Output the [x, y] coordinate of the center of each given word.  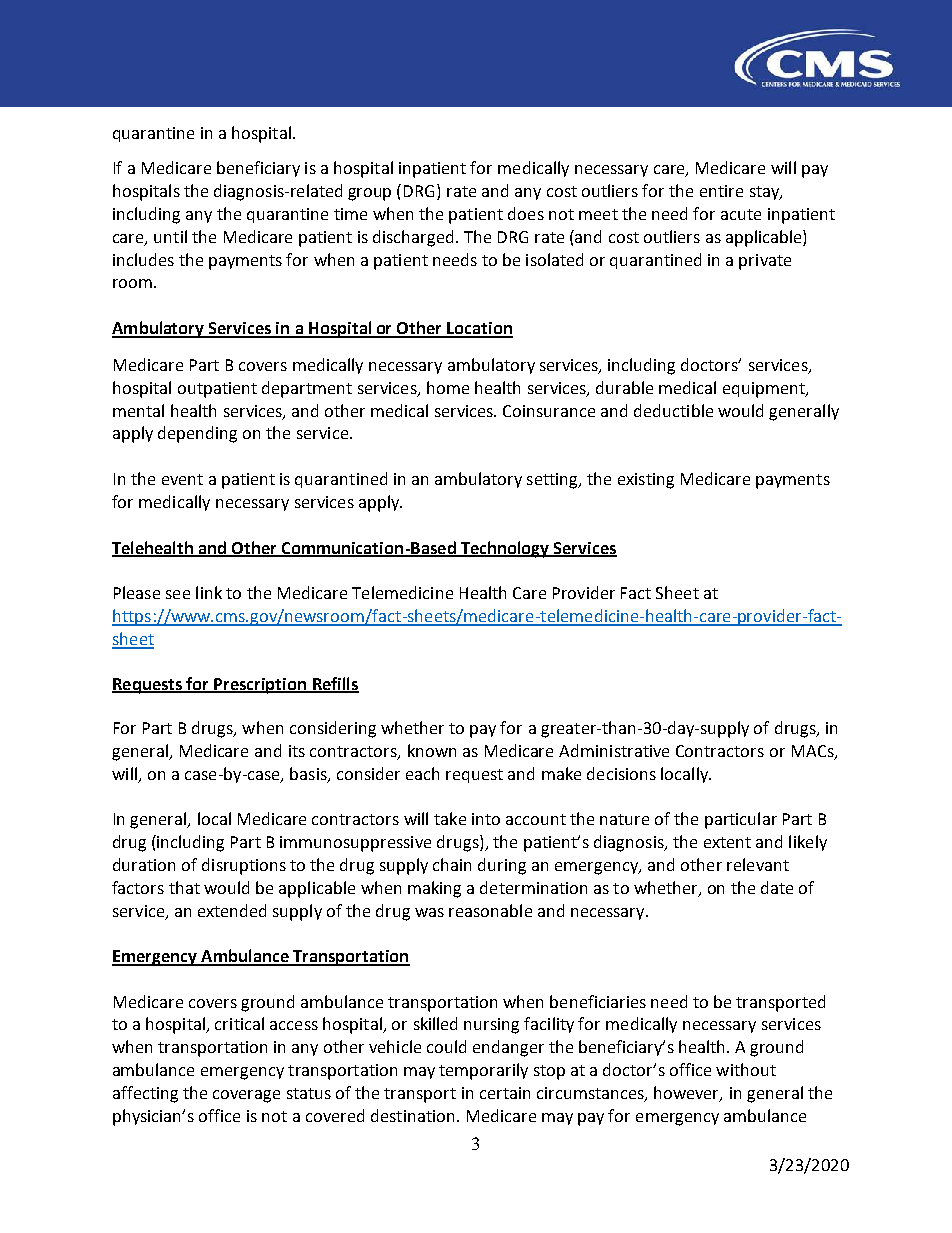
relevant [758, 864]
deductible [673, 410]
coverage [246, 1096]
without [746, 1069]
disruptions [244, 866]
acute [741, 214]
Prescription [261, 686]
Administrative [614, 750]
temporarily [483, 1071]
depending [197, 434]
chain [452, 864]
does [526, 213]
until [170, 236]
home [448, 387]
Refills [335, 684]
